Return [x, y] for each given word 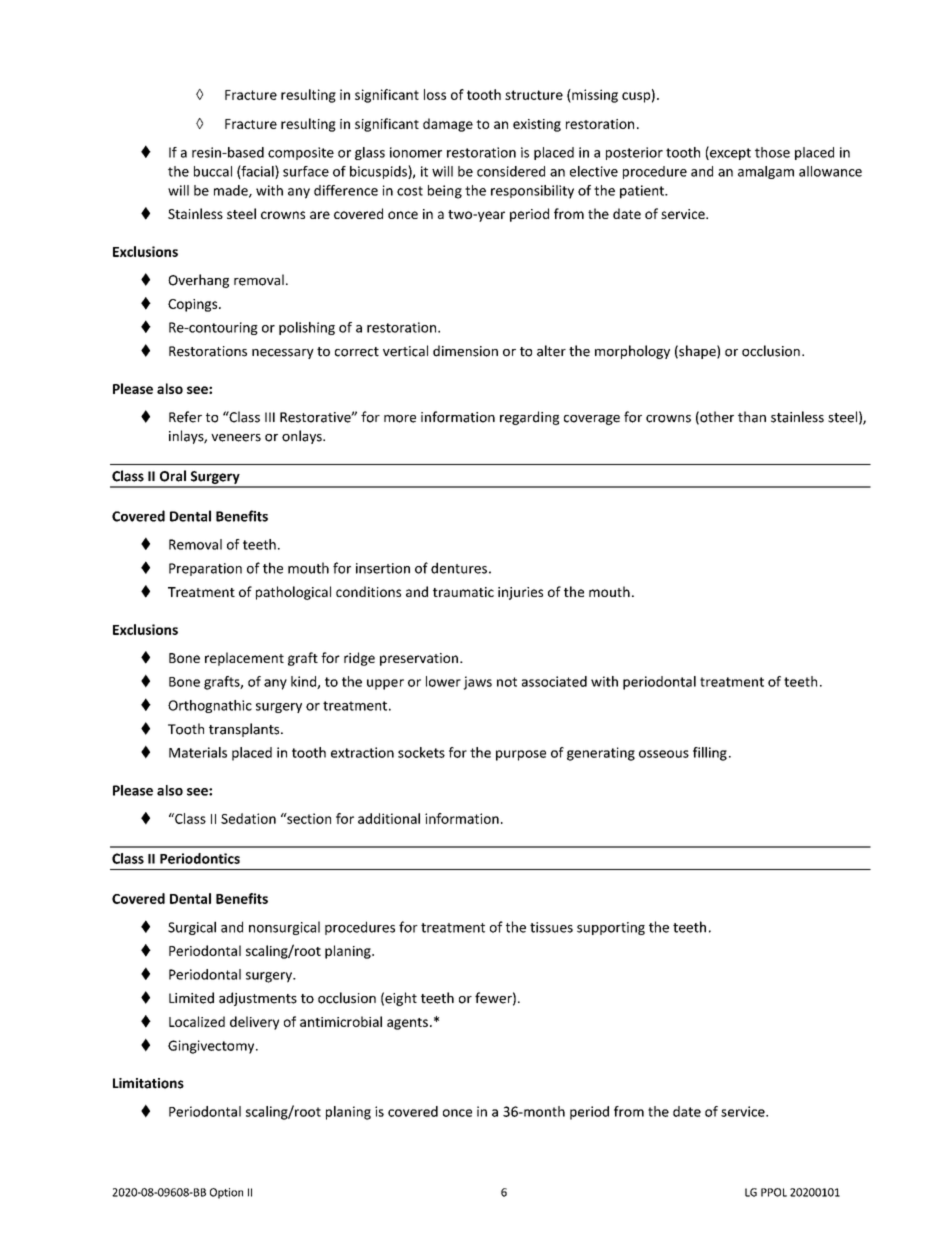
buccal [213, 171]
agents [407, 1024]
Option [226, 1193]
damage [448, 125]
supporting [611, 928]
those [772, 152]
